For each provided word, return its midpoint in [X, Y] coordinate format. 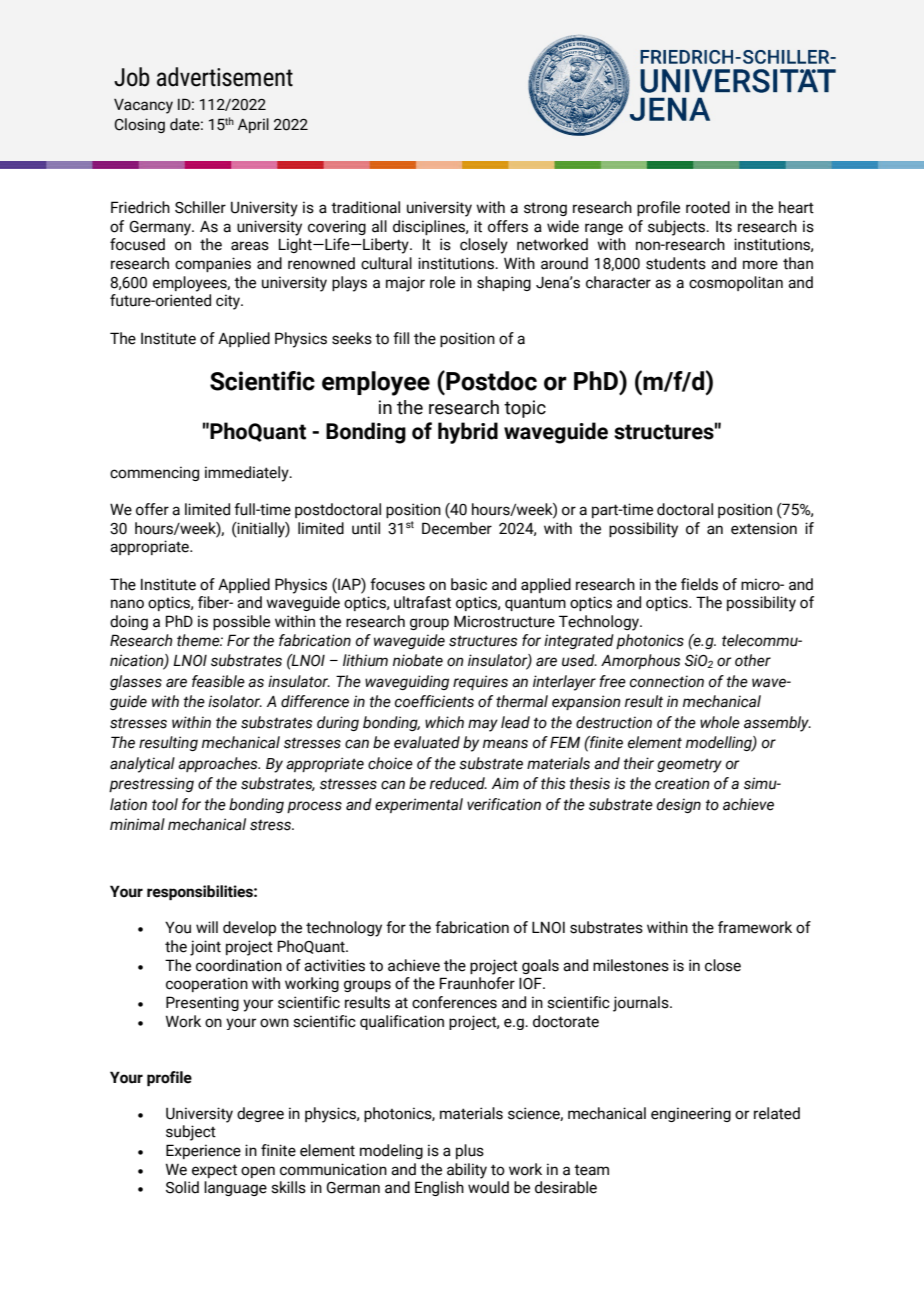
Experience [203, 1151]
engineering [691, 1114]
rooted [708, 207]
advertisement [225, 77]
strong [545, 209]
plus [470, 1151]
